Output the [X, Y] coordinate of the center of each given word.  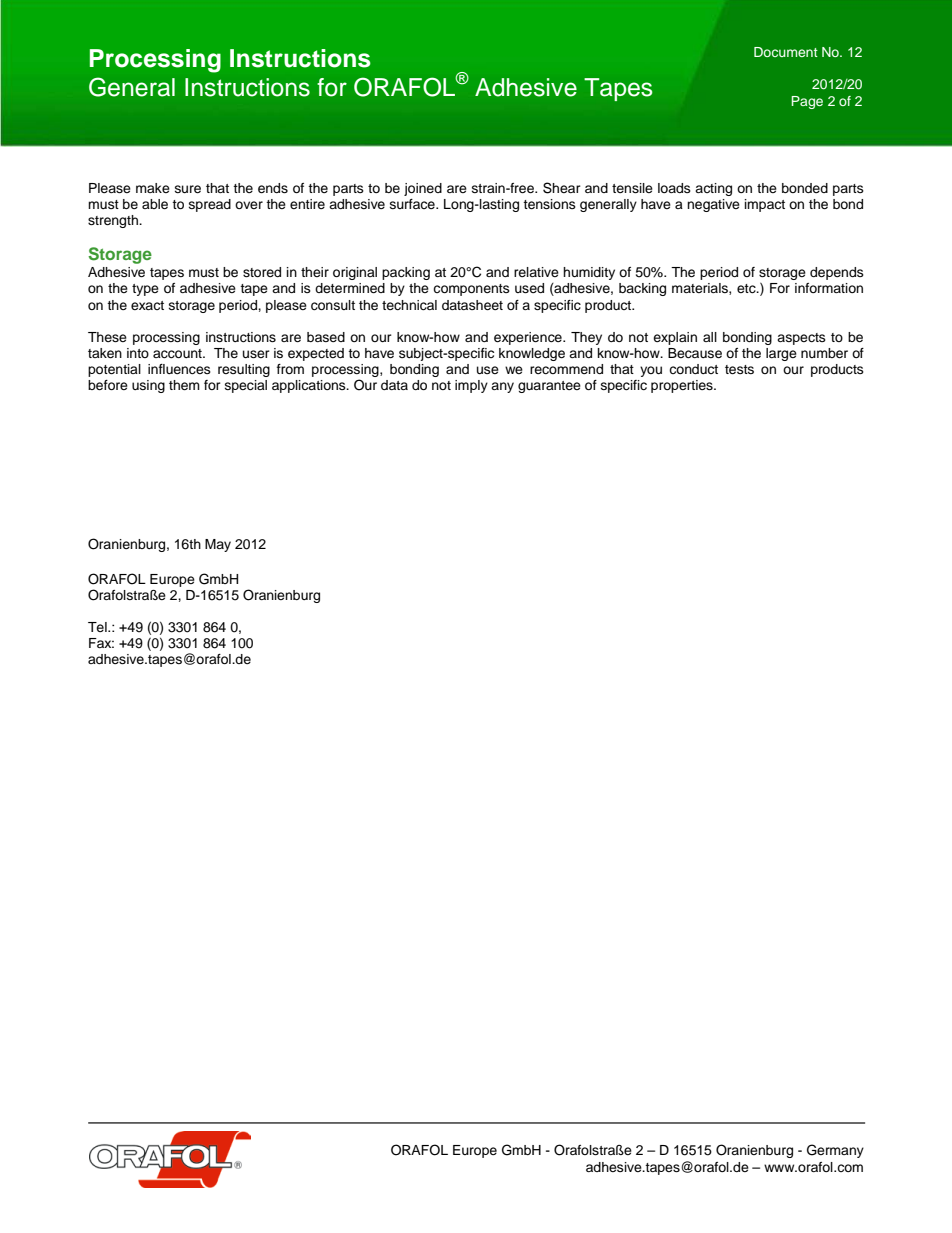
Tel [98, 627]
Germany [835, 1151]
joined [423, 189]
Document [786, 52]
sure [188, 189]
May [218, 545]
